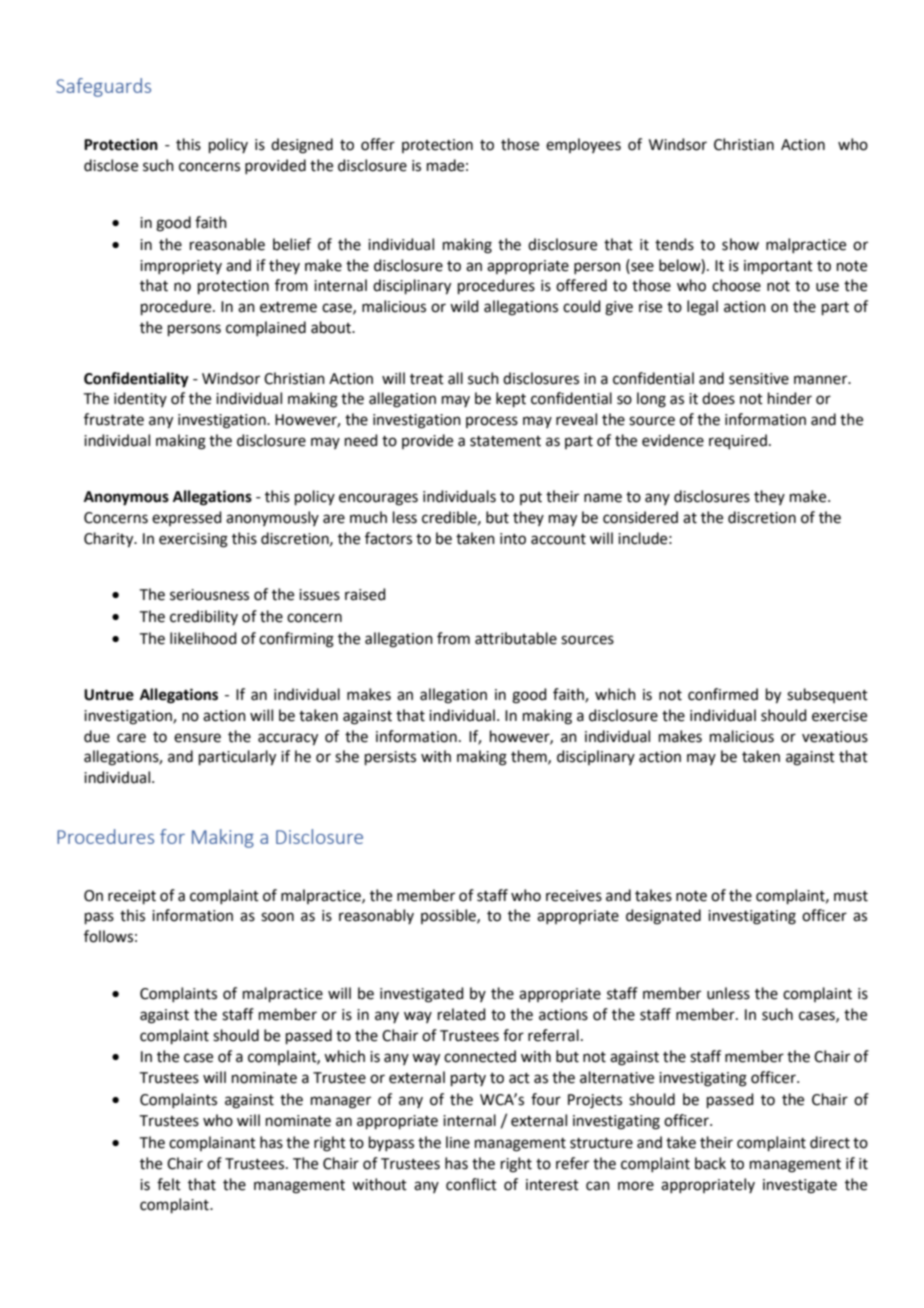 The width and height of the screenshot is (924, 1308). Describe the element at coordinates (458, 1142) in the screenshot. I see `line` at that location.
